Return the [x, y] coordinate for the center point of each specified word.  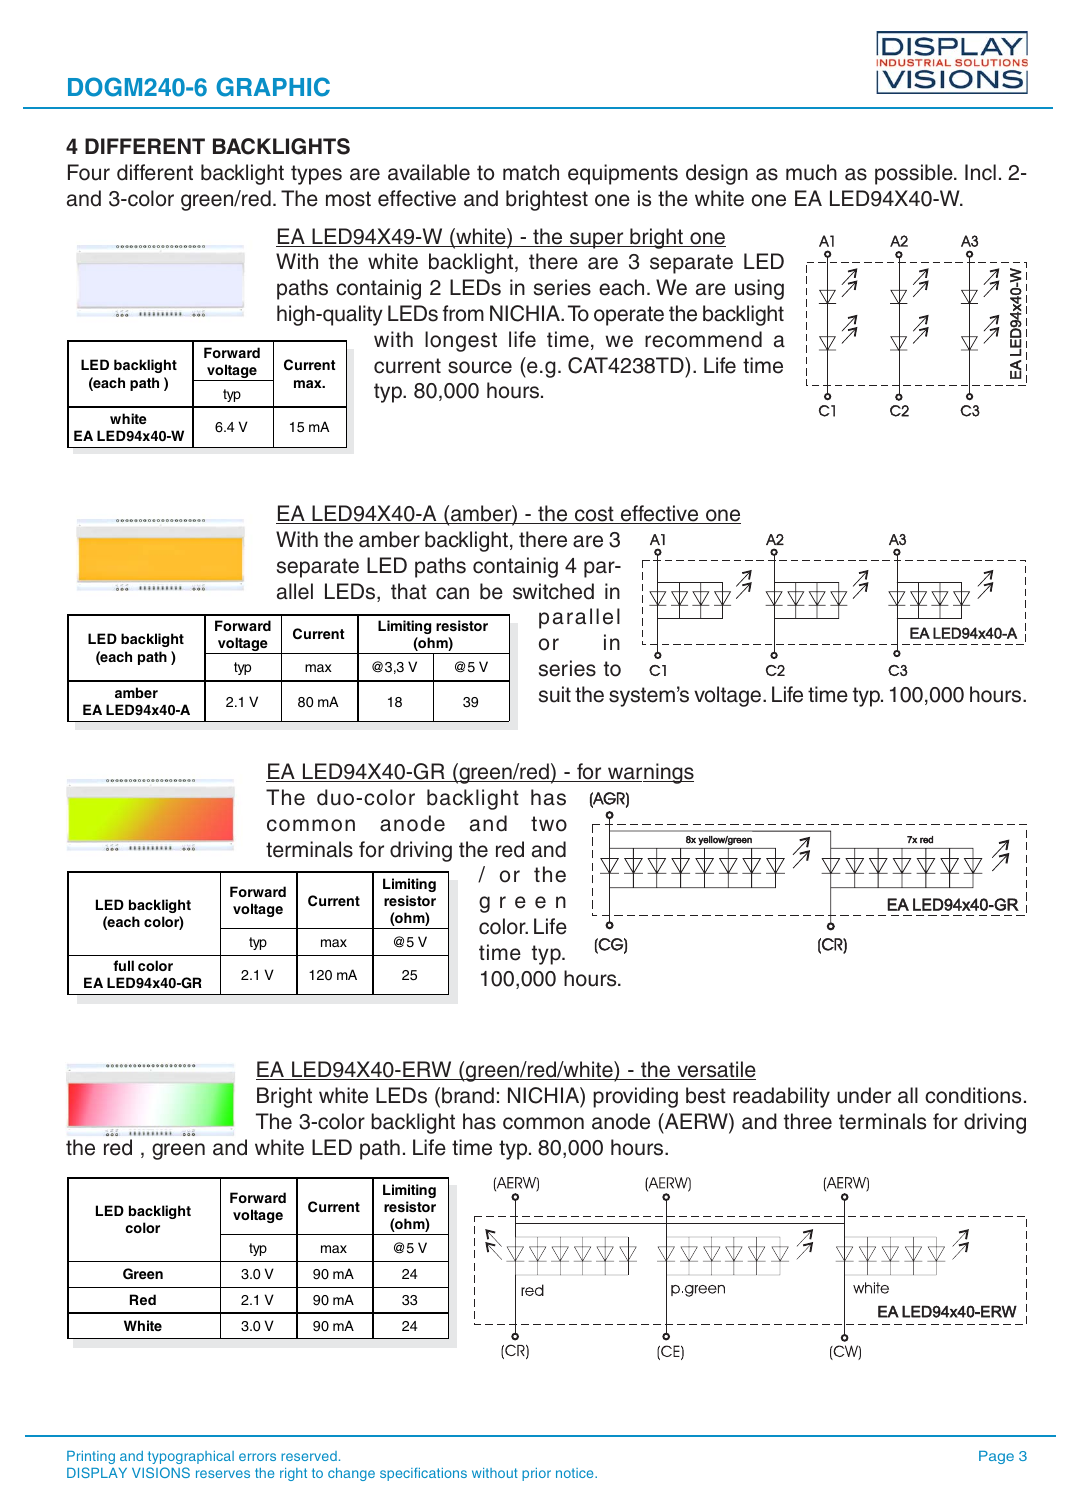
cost [594, 515]
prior [536, 1474]
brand [468, 1095]
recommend [703, 339]
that [409, 591]
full [123, 965]
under [864, 1095]
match [531, 172]
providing [635, 1097]
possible [915, 174]
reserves [223, 1474]
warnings [650, 773]
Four [89, 172]
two [549, 824]
